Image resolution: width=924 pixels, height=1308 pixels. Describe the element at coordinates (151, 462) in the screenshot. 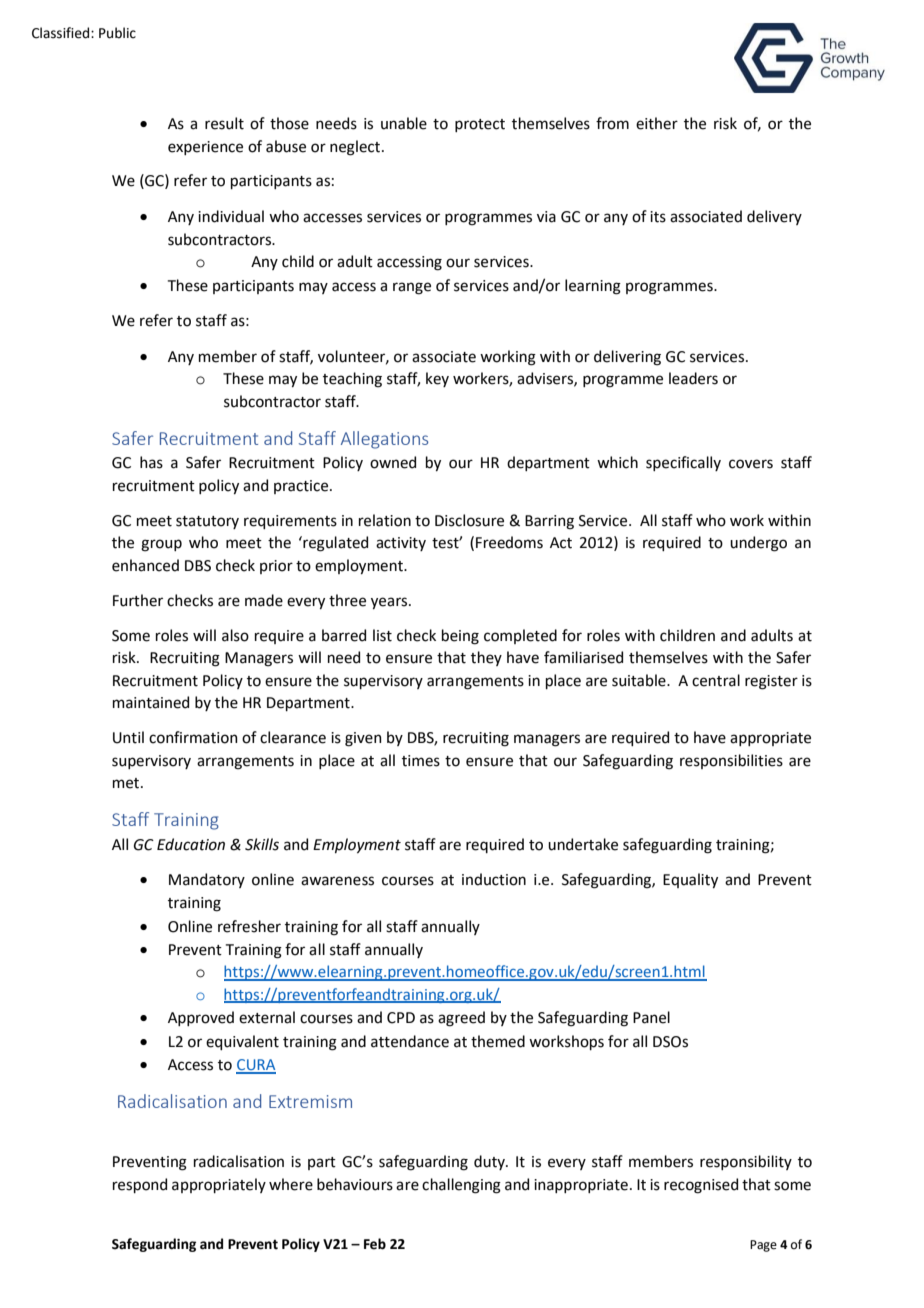

I see `has` at that location.
